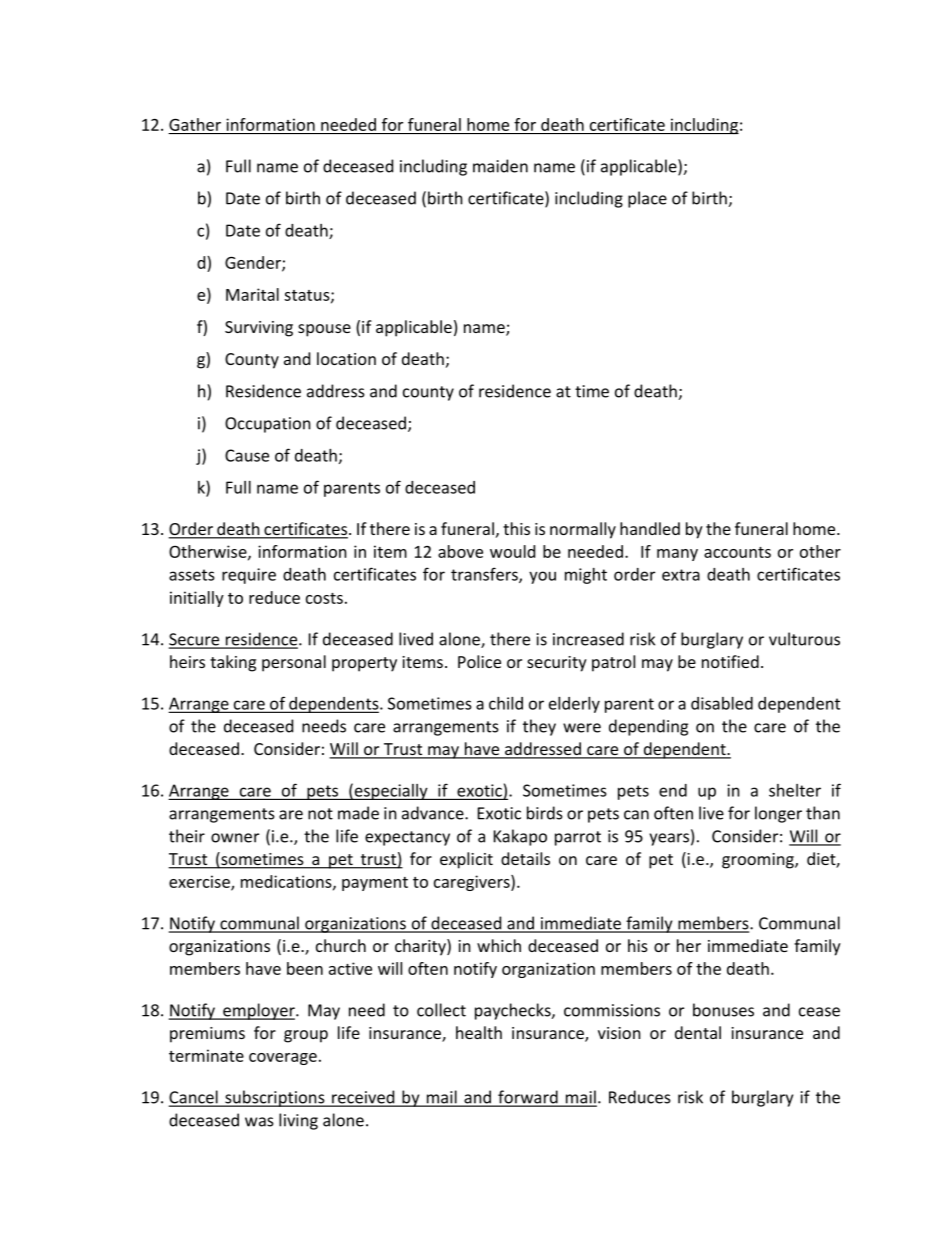 Image resolution: width=952 pixels, height=1233 pixels. I want to click on handled, so click(650, 528).
